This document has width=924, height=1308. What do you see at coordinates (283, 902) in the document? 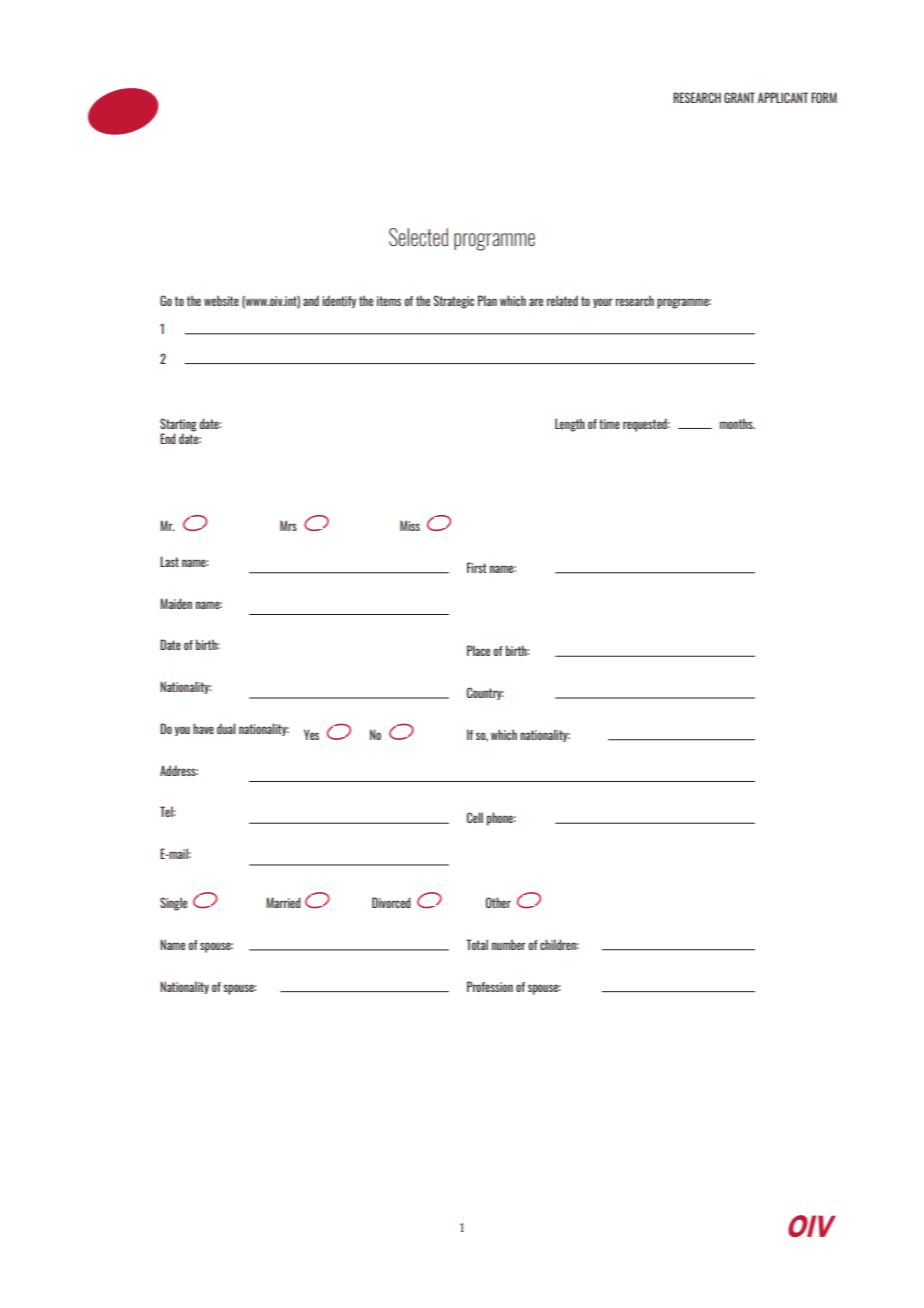
I see `Married` at bounding box center [283, 902].
